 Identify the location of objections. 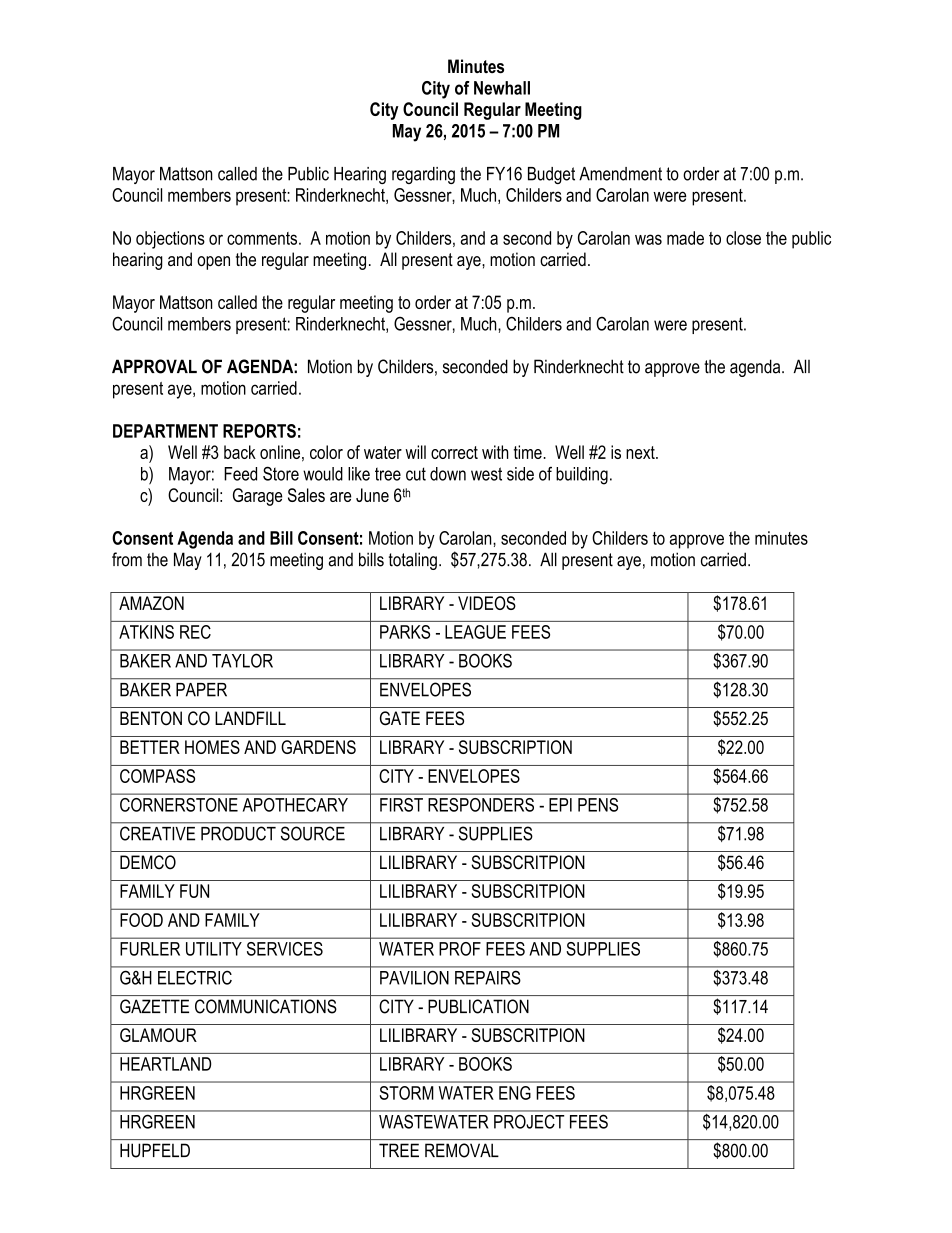
(170, 240).
